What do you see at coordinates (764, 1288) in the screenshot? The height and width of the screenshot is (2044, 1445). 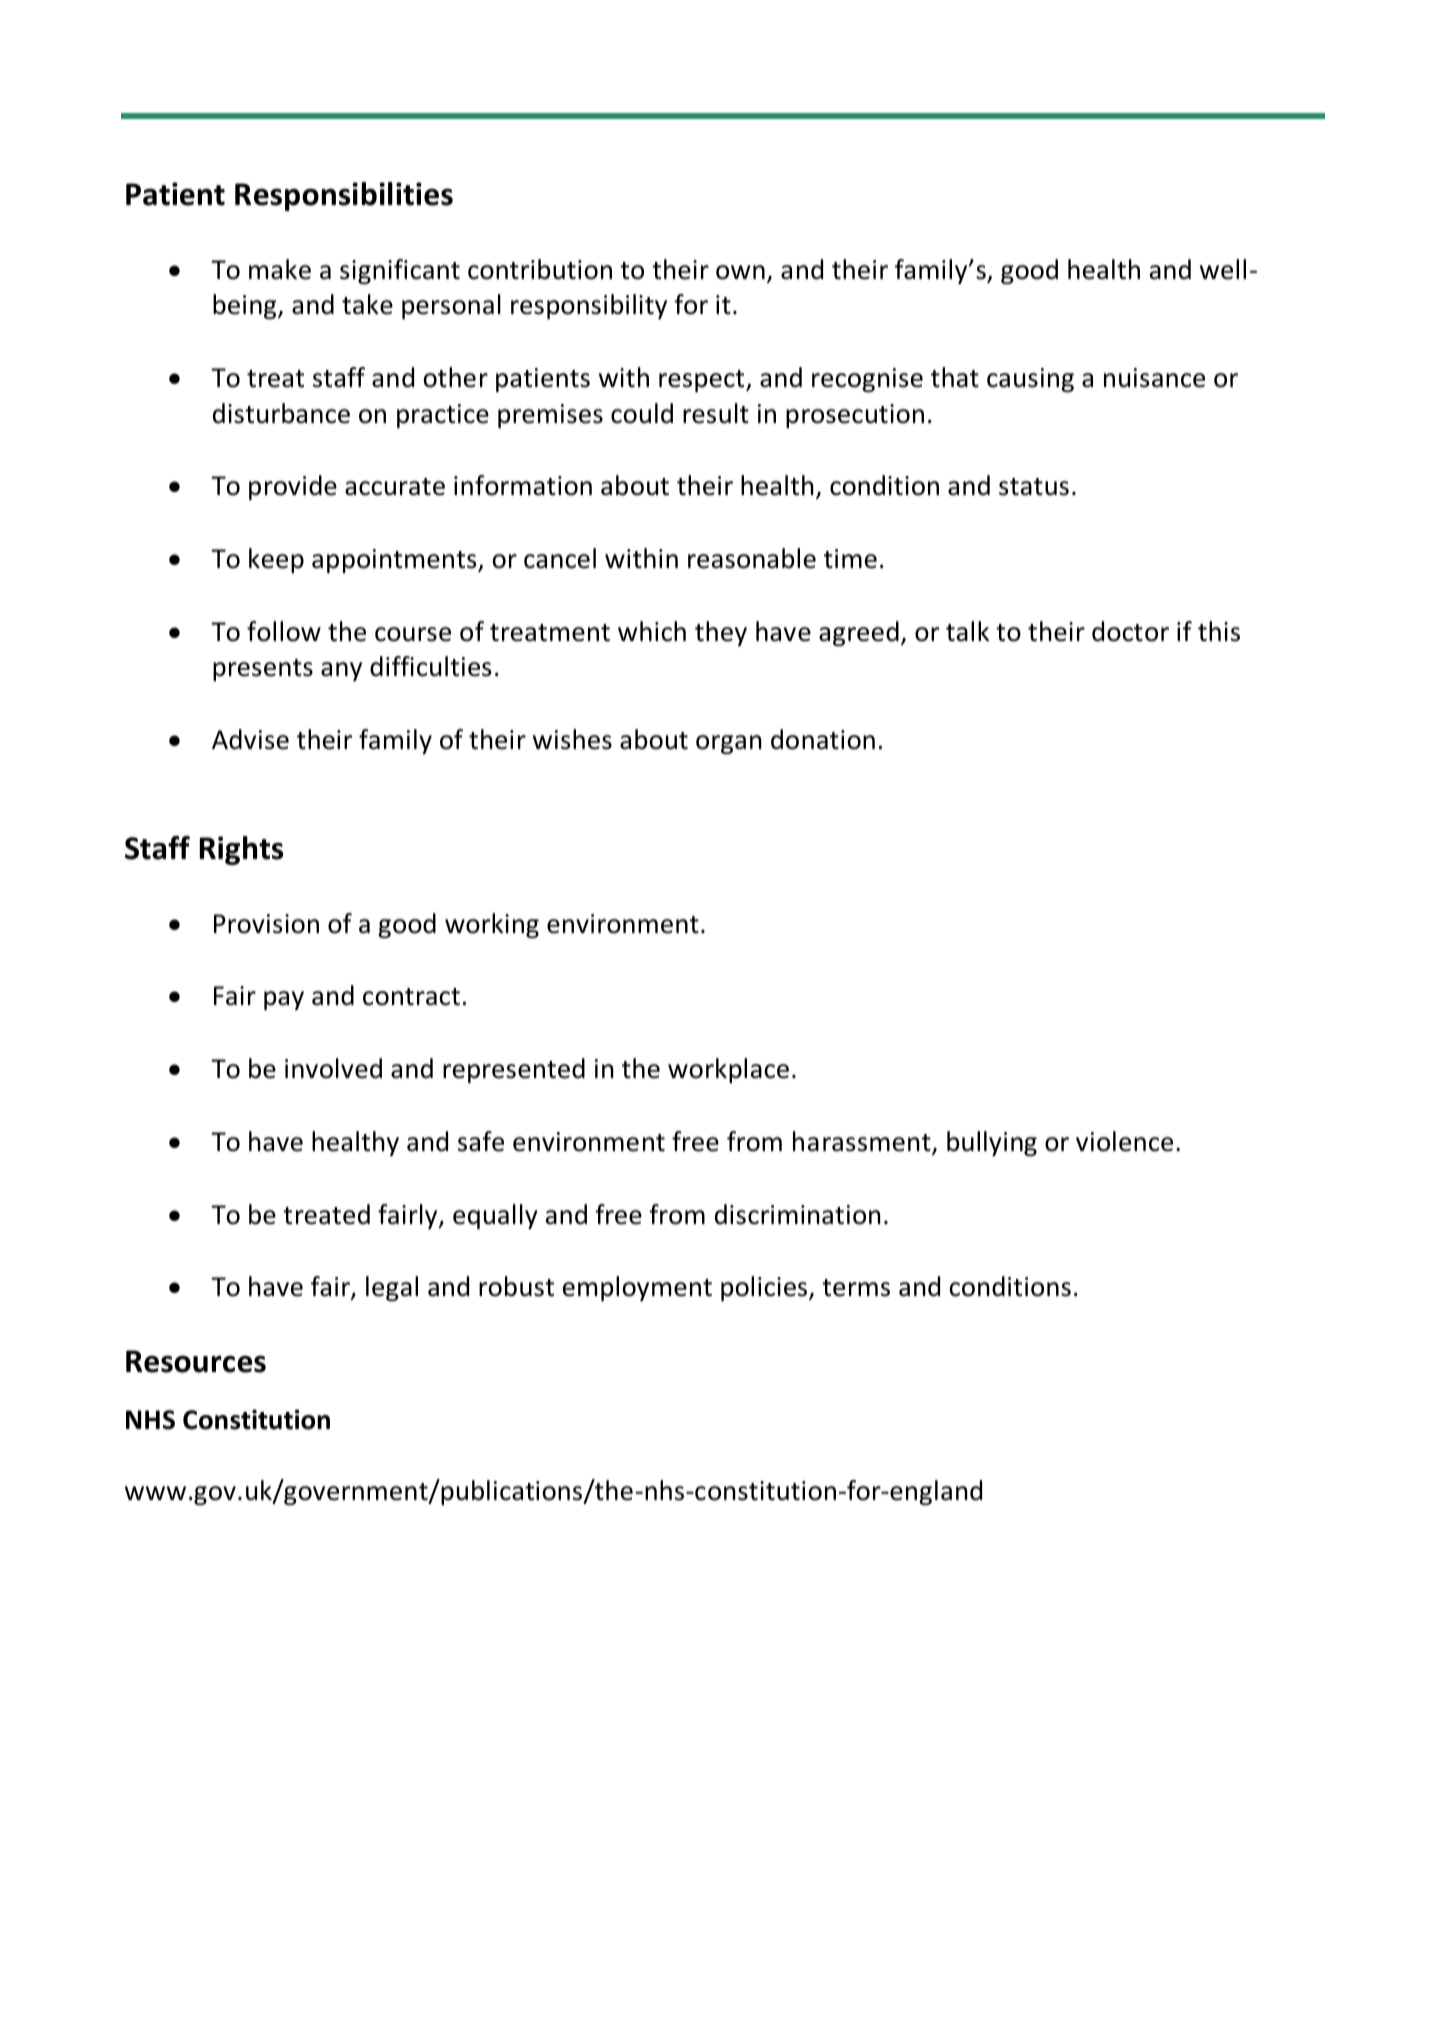 I see `policies` at bounding box center [764, 1288].
